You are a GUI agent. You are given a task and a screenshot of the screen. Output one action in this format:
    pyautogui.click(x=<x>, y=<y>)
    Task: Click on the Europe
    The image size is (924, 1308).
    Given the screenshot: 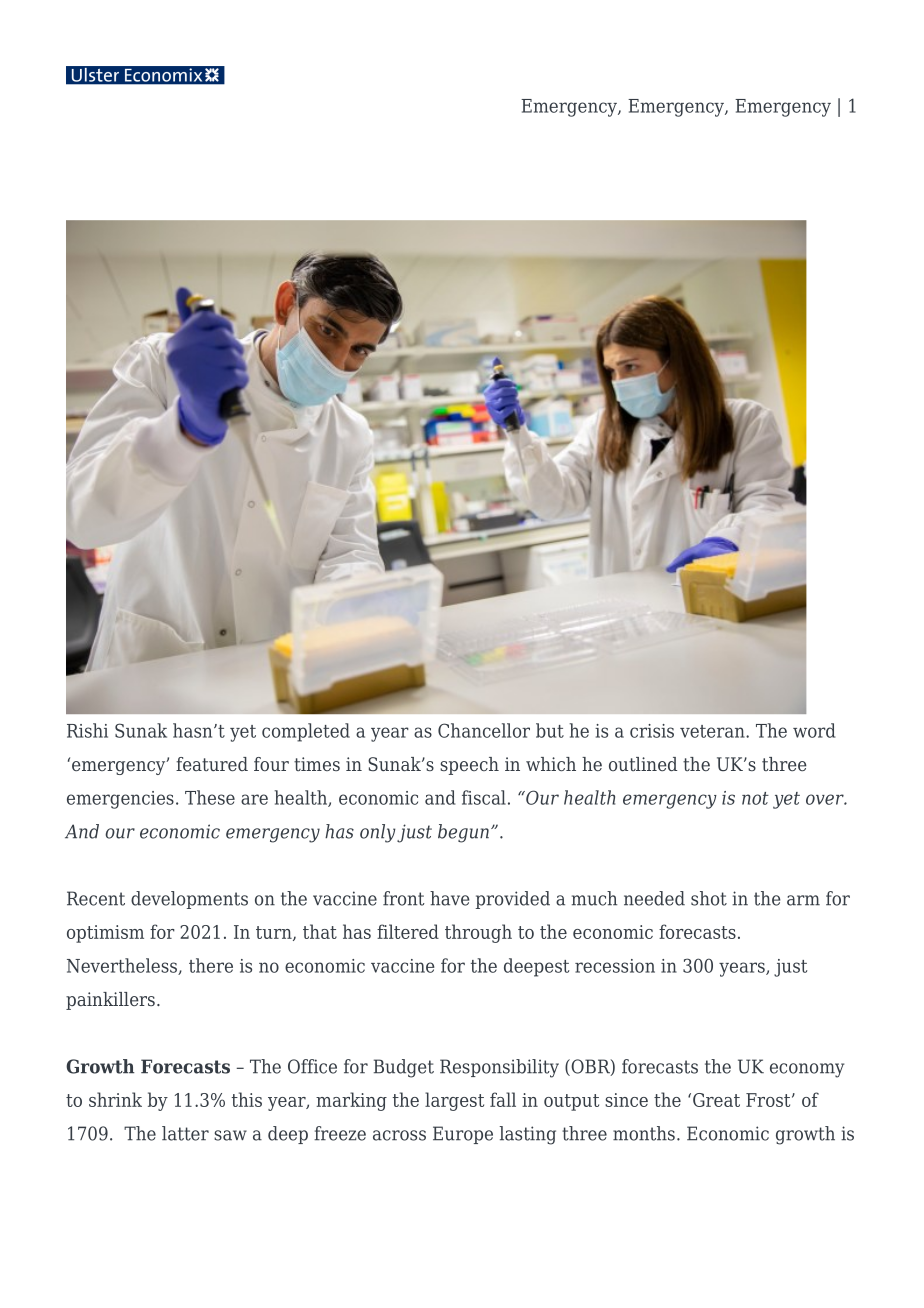 What is the action you would take?
    pyautogui.click(x=463, y=1135)
